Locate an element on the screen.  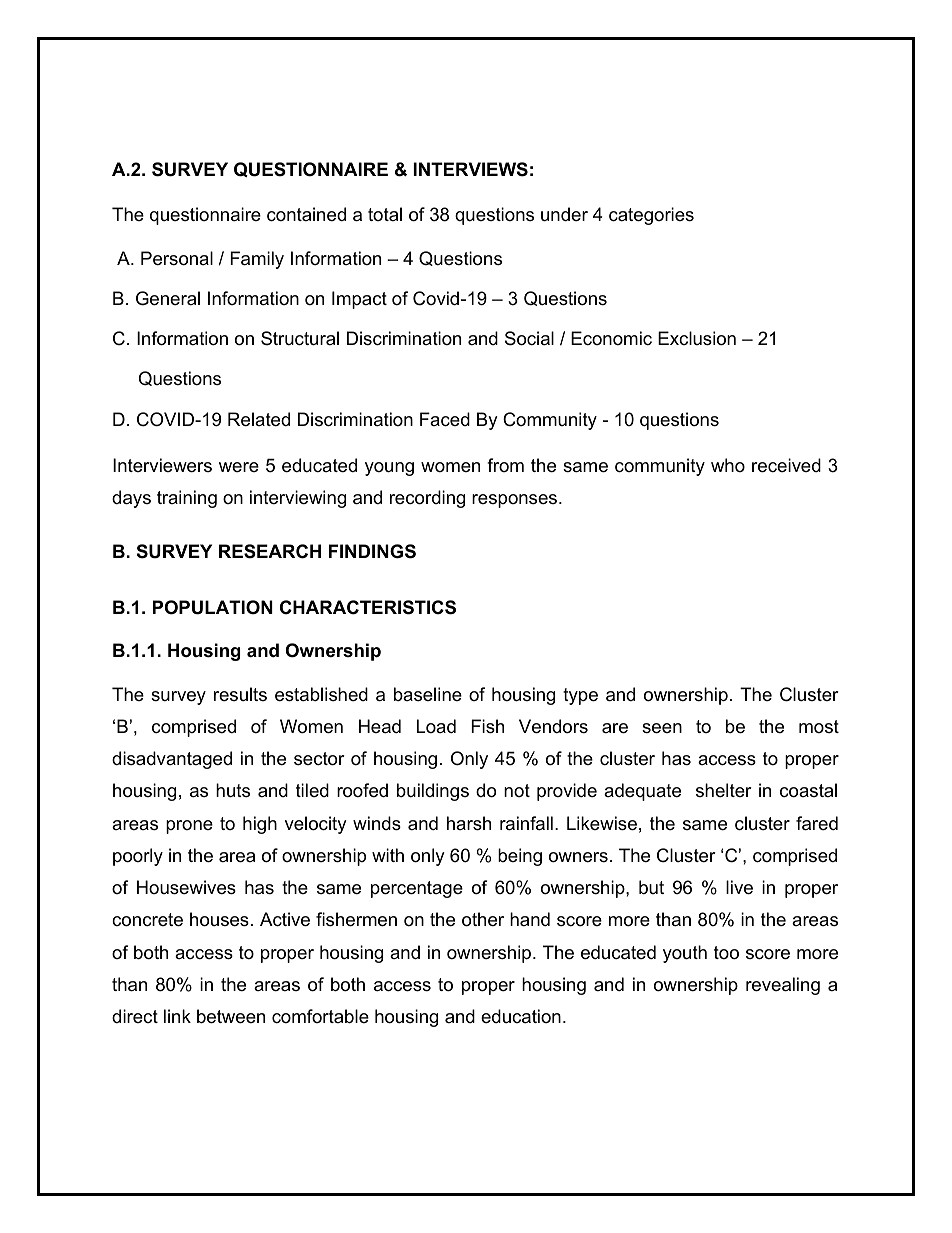
between is located at coordinates (231, 1016).
